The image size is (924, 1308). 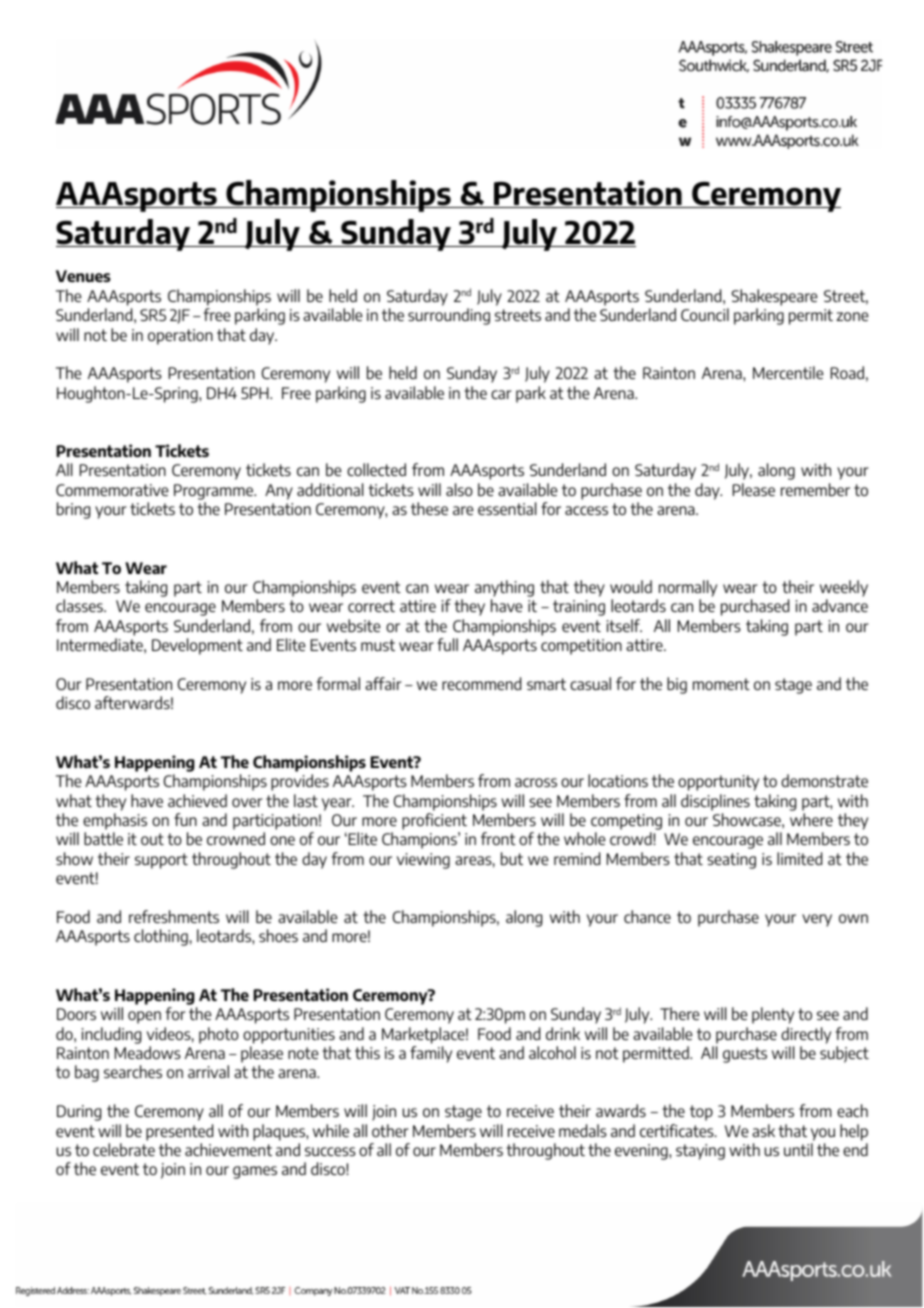 I want to click on recommend, so click(x=481, y=683).
